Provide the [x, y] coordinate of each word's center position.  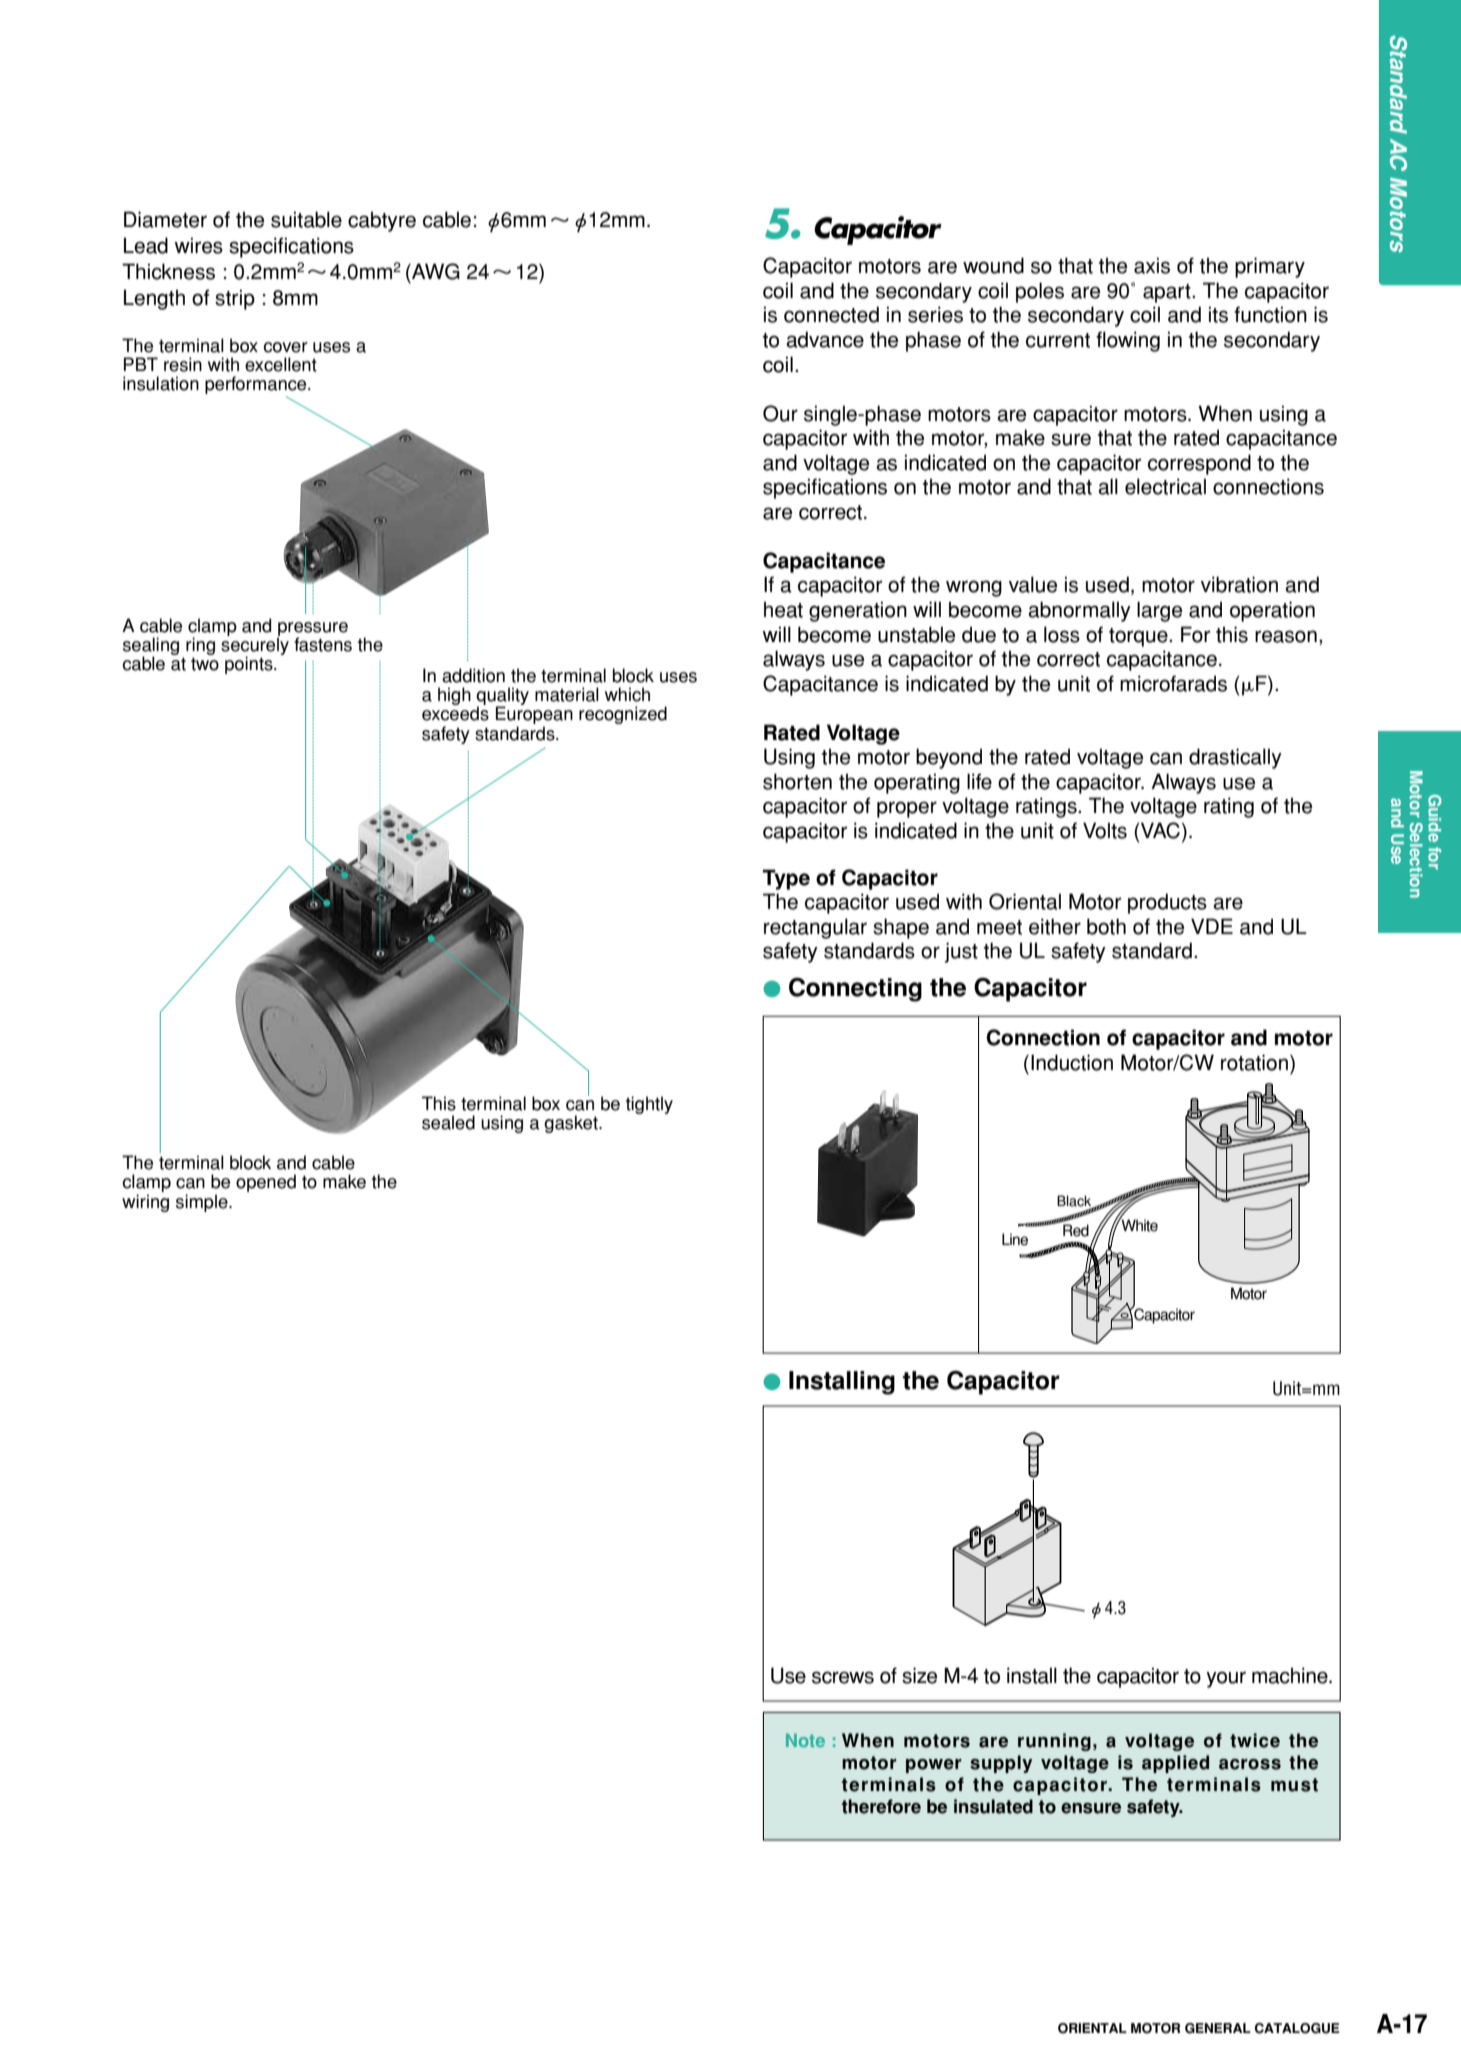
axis [1152, 265]
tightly [649, 1105]
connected [831, 314]
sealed [448, 1122]
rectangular [815, 928]
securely [255, 646]
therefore [881, 1806]
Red [1076, 1230]
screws [843, 1677]
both [1106, 926]
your [1226, 1679]
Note [805, 1740]
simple [203, 1203]
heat [783, 609]
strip [235, 299]
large [1159, 611]
